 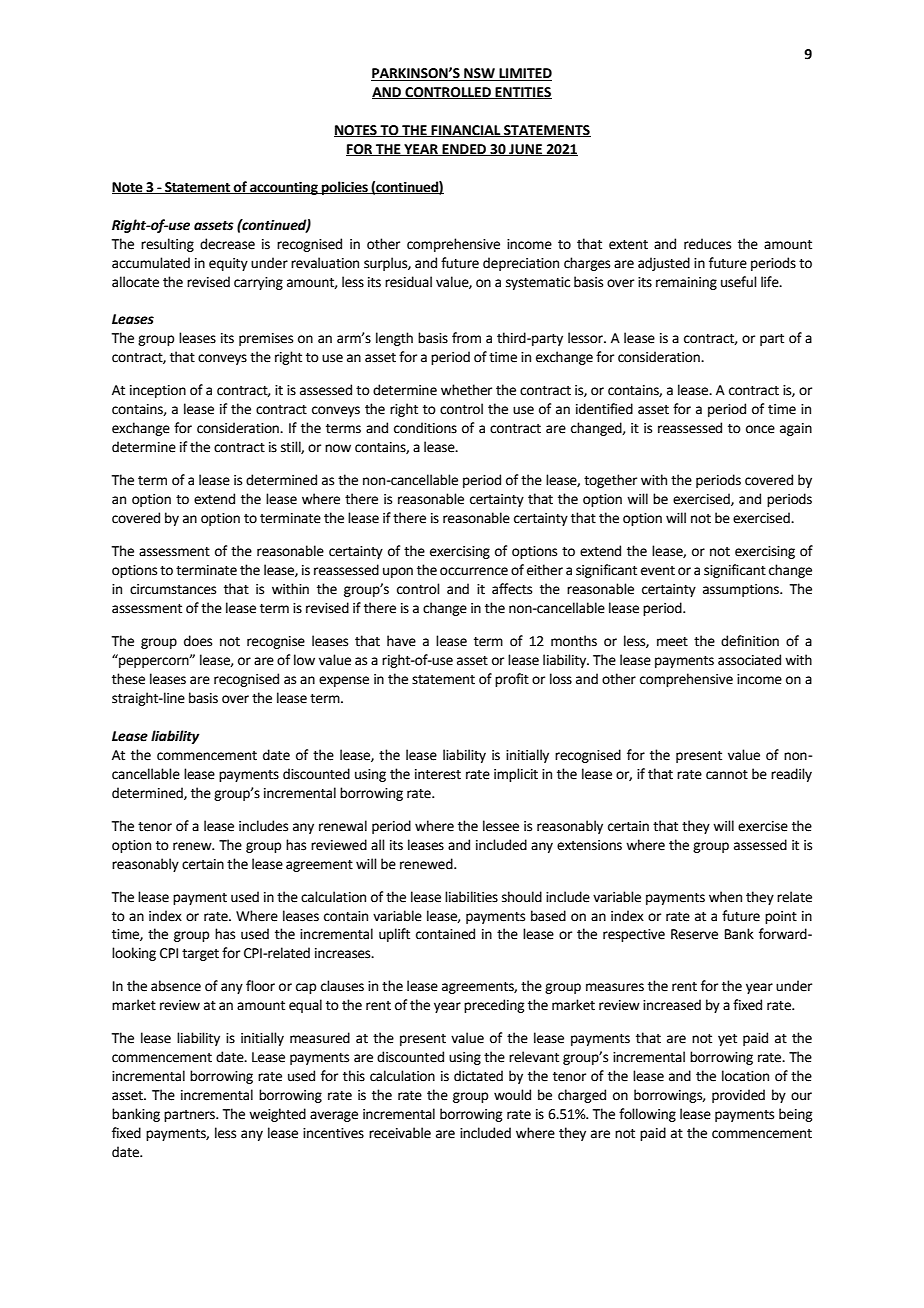 I want to click on these, so click(x=128, y=679).
